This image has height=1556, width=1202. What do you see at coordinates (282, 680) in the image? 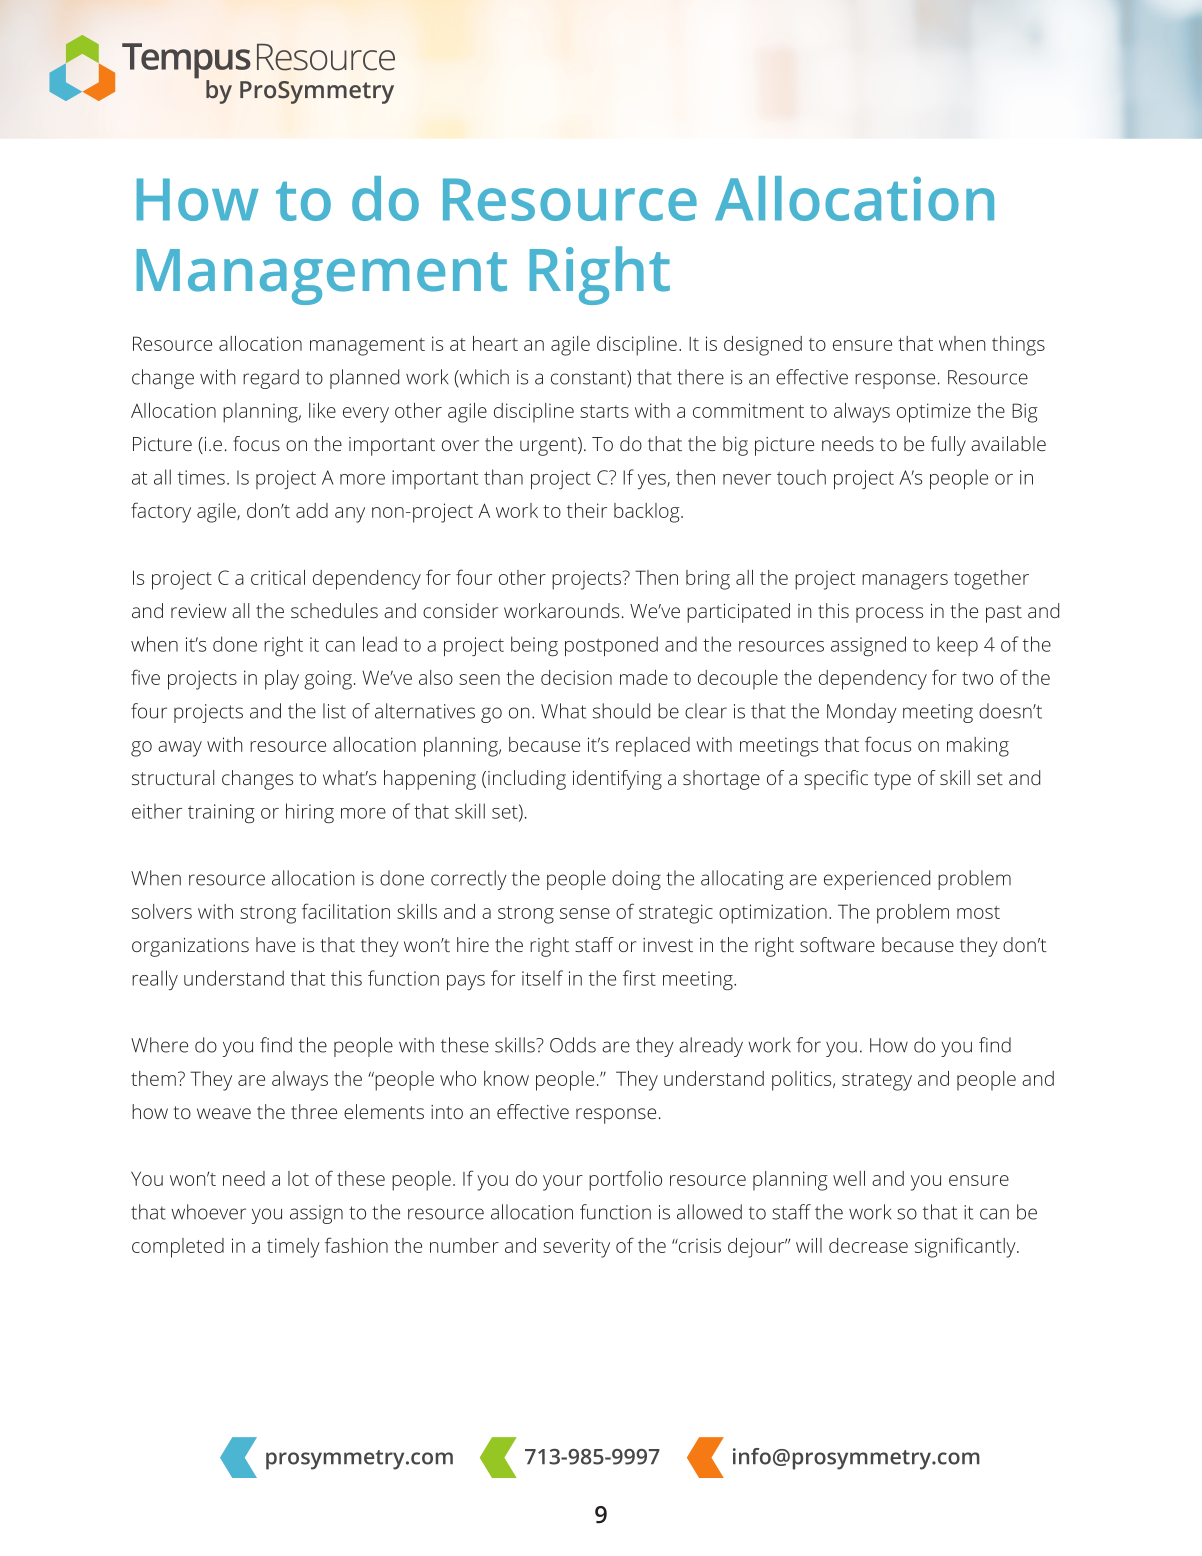
I see `play` at bounding box center [282, 680].
